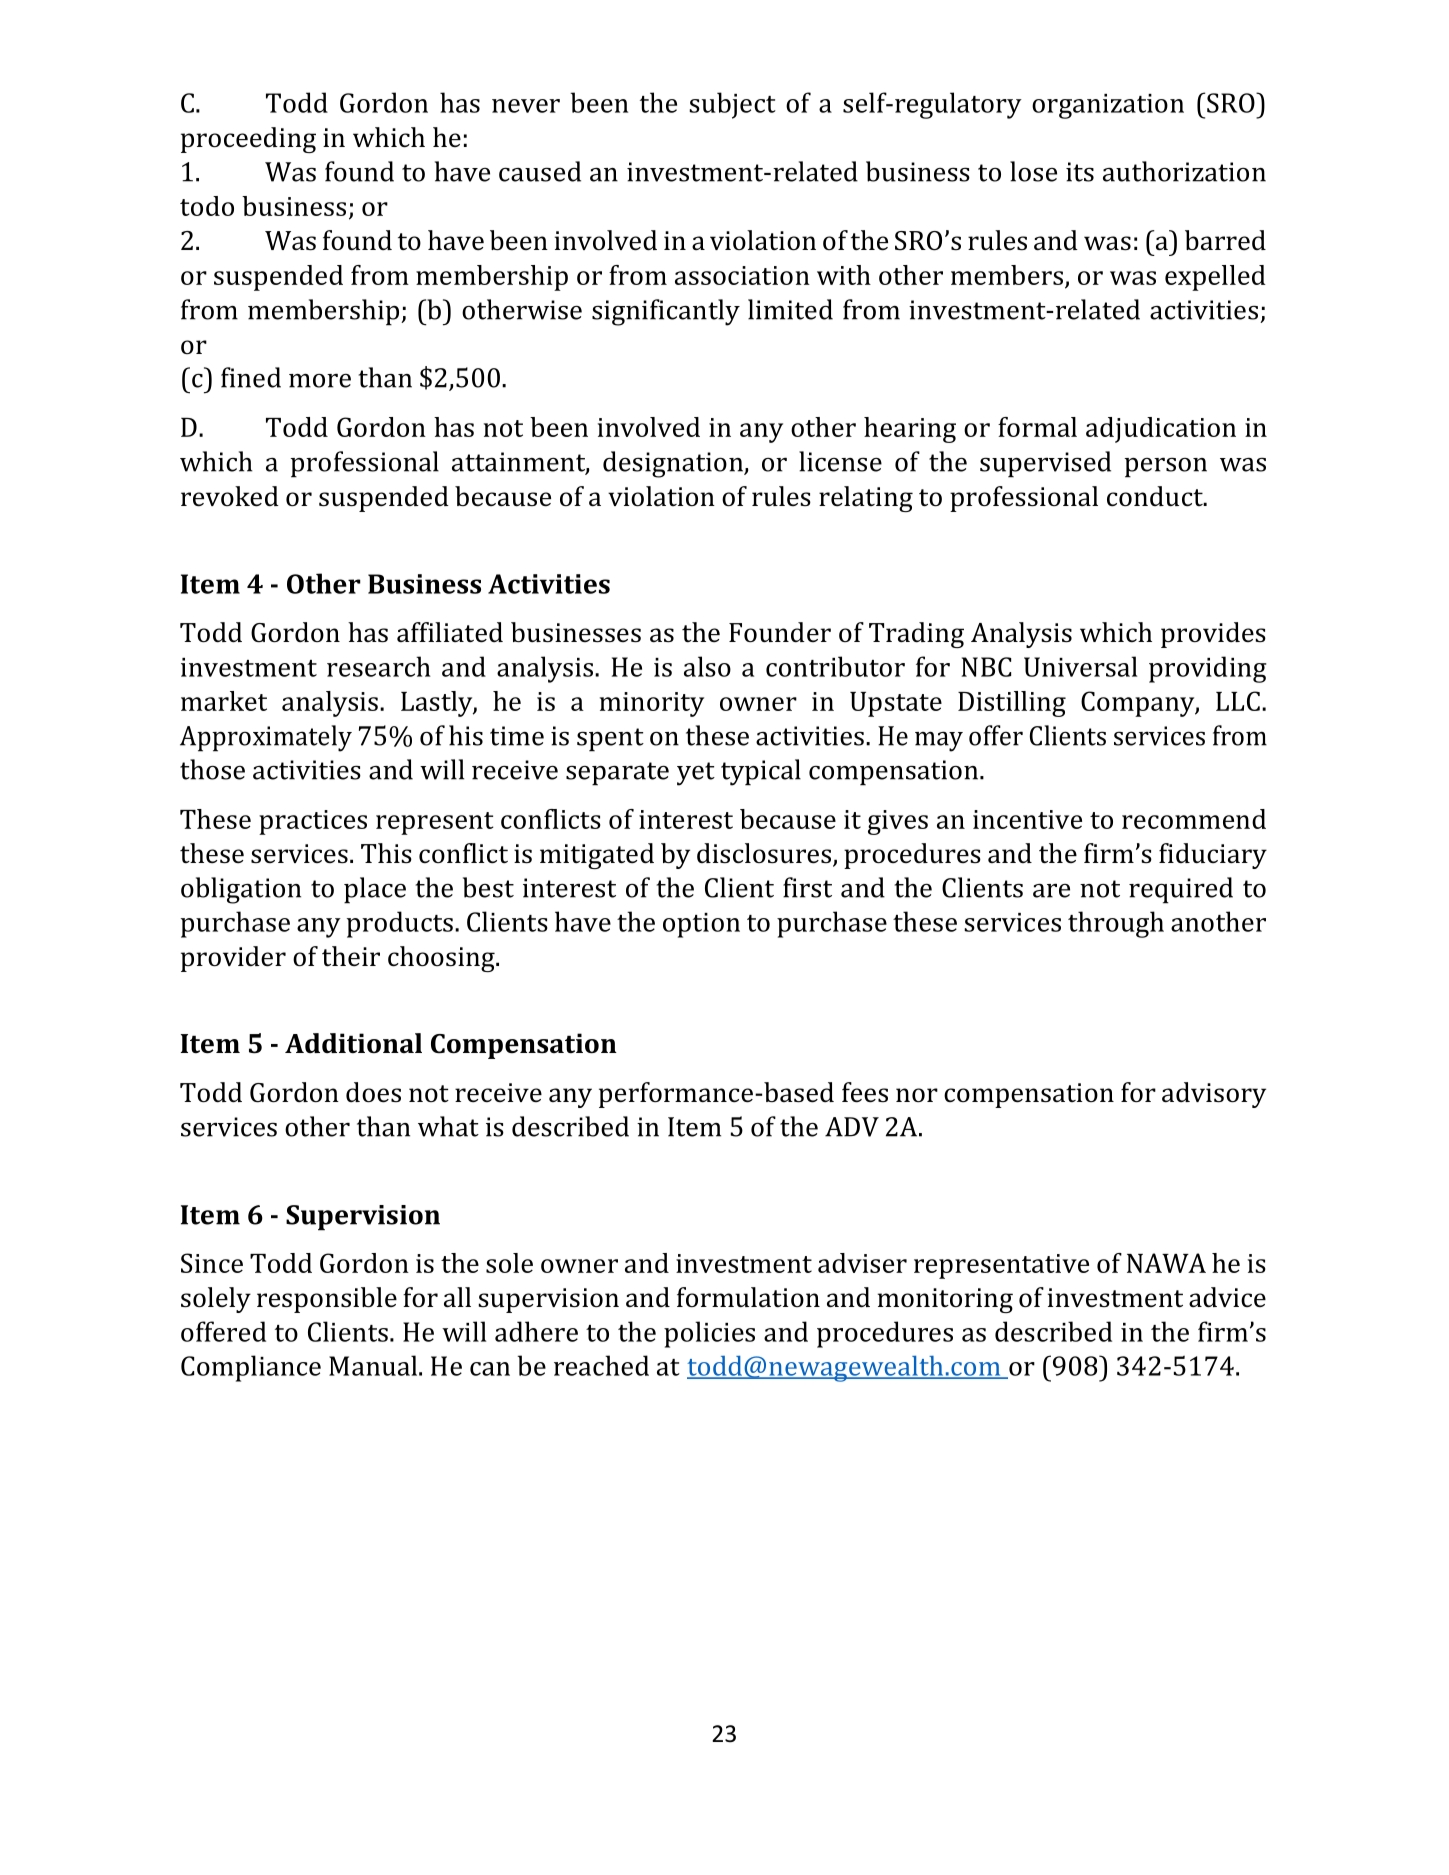 The height and width of the screenshot is (1875, 1449). What do you see at coordinates (1116, 924) in the screenshot?
I see `through` at bounding box center [1116, 924].
